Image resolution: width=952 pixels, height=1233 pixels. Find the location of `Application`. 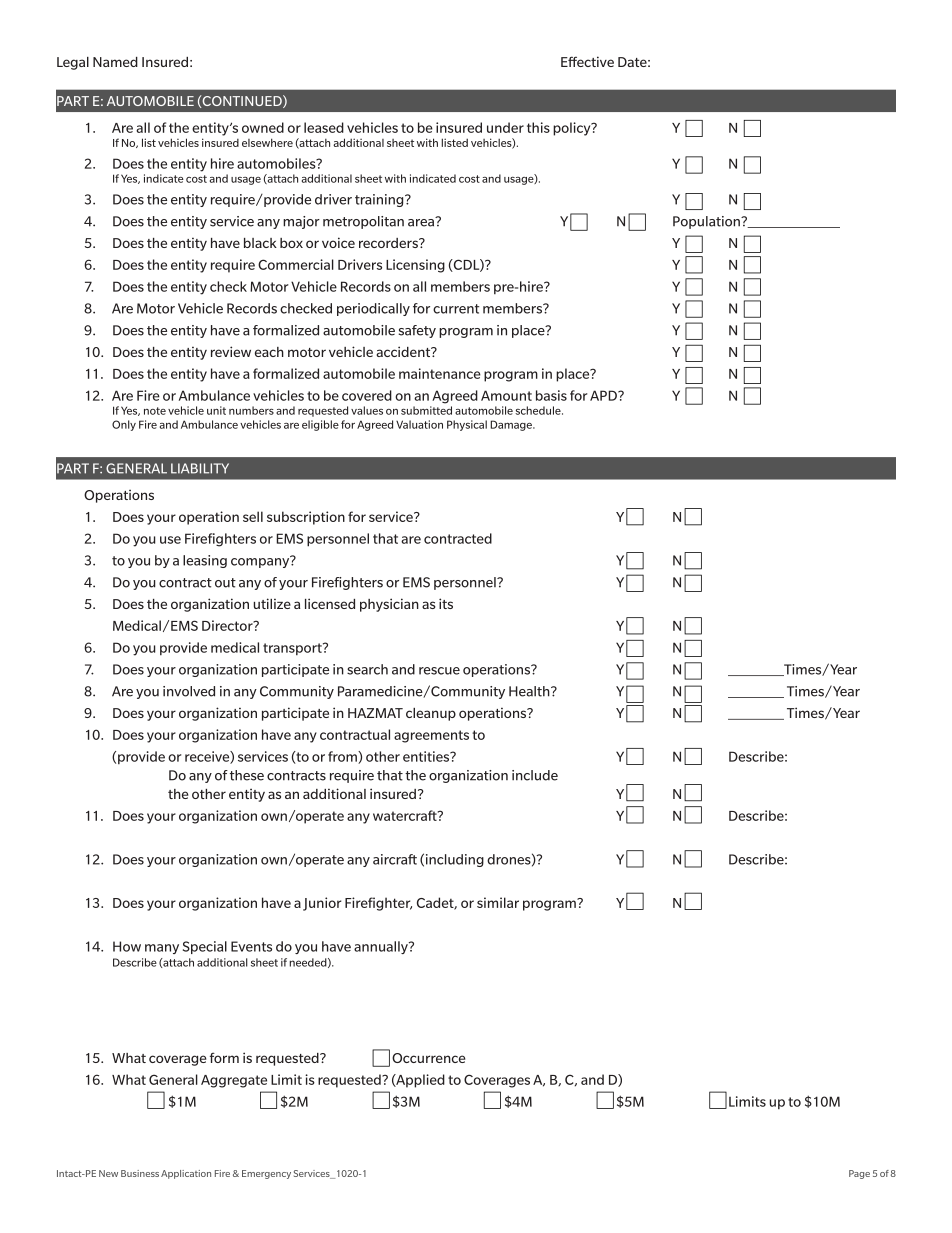

Application is located at coordinates (186, 1174).
